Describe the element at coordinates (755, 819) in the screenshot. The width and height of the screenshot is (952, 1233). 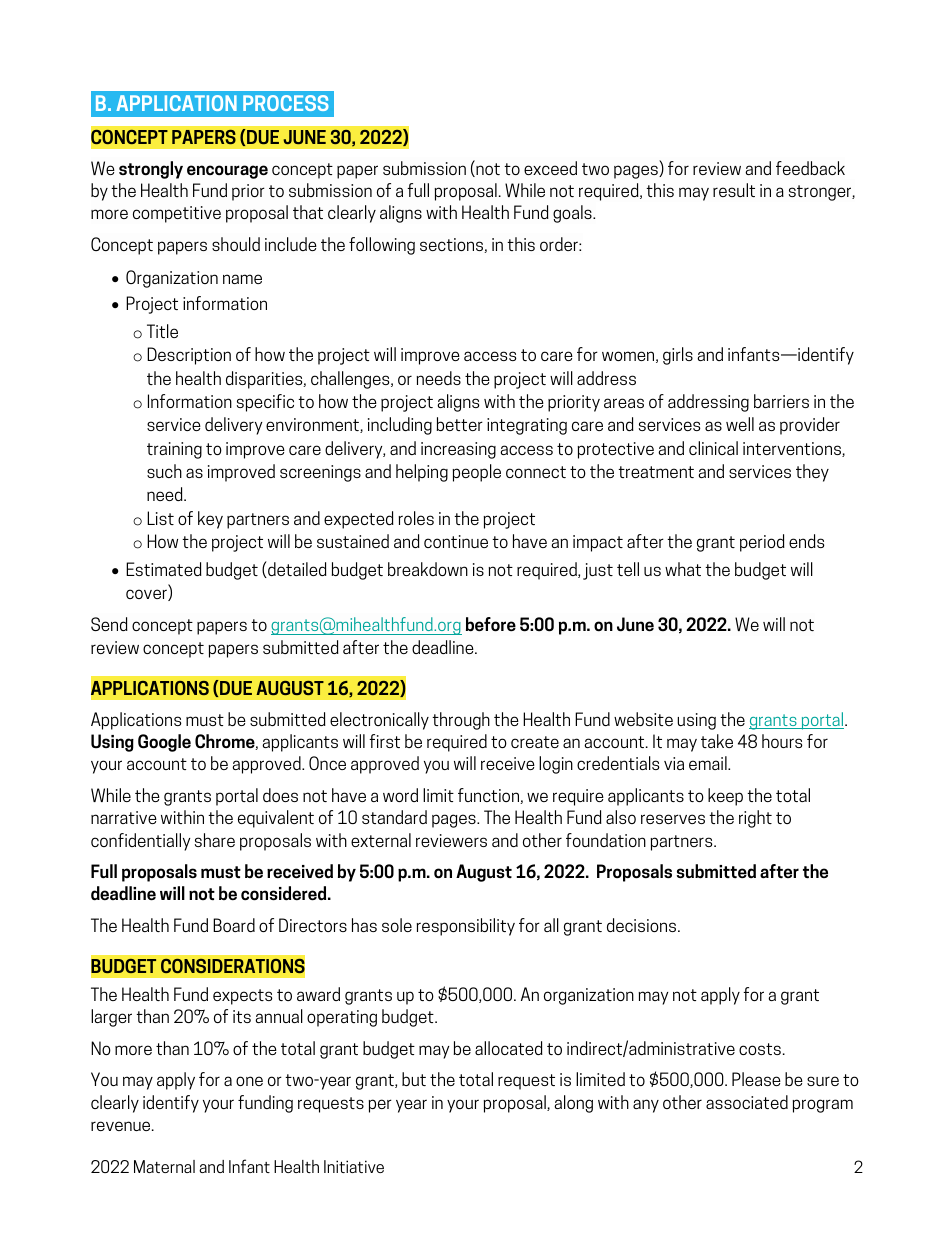
I see `right` at that location.
